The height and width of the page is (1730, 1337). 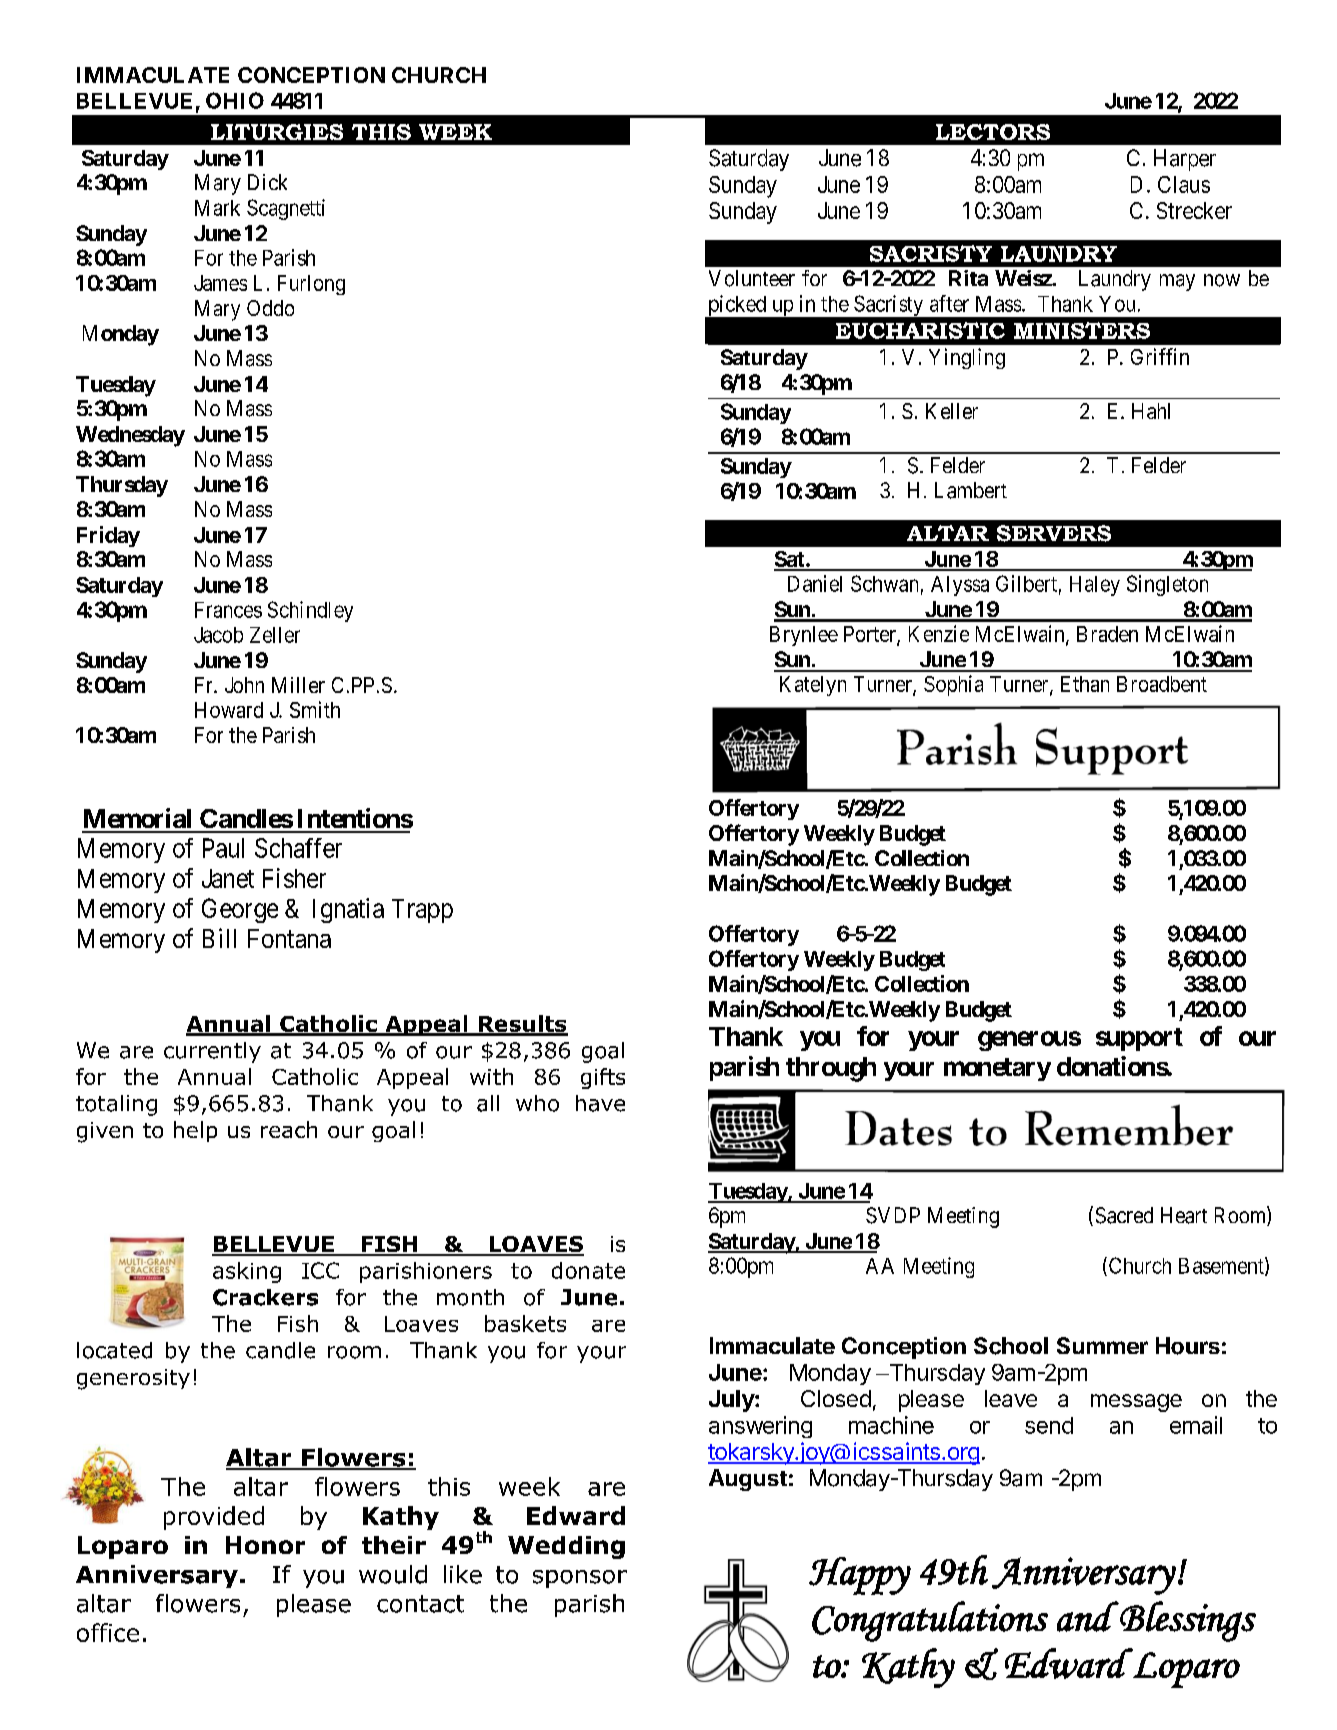 I want to click on Janet, so click(x=228, y=878).
